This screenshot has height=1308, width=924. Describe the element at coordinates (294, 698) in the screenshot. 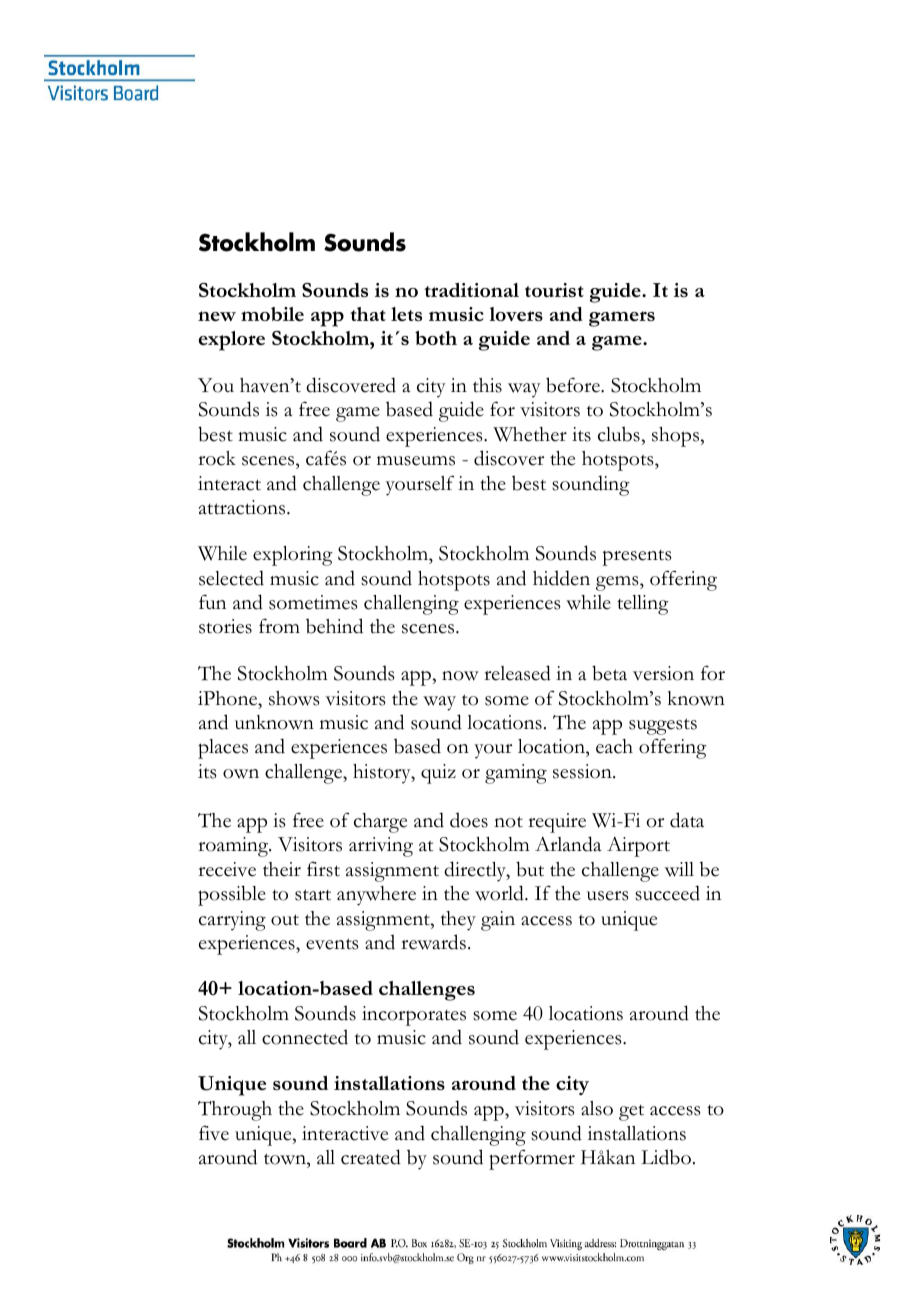

I see `shows` at that location.
